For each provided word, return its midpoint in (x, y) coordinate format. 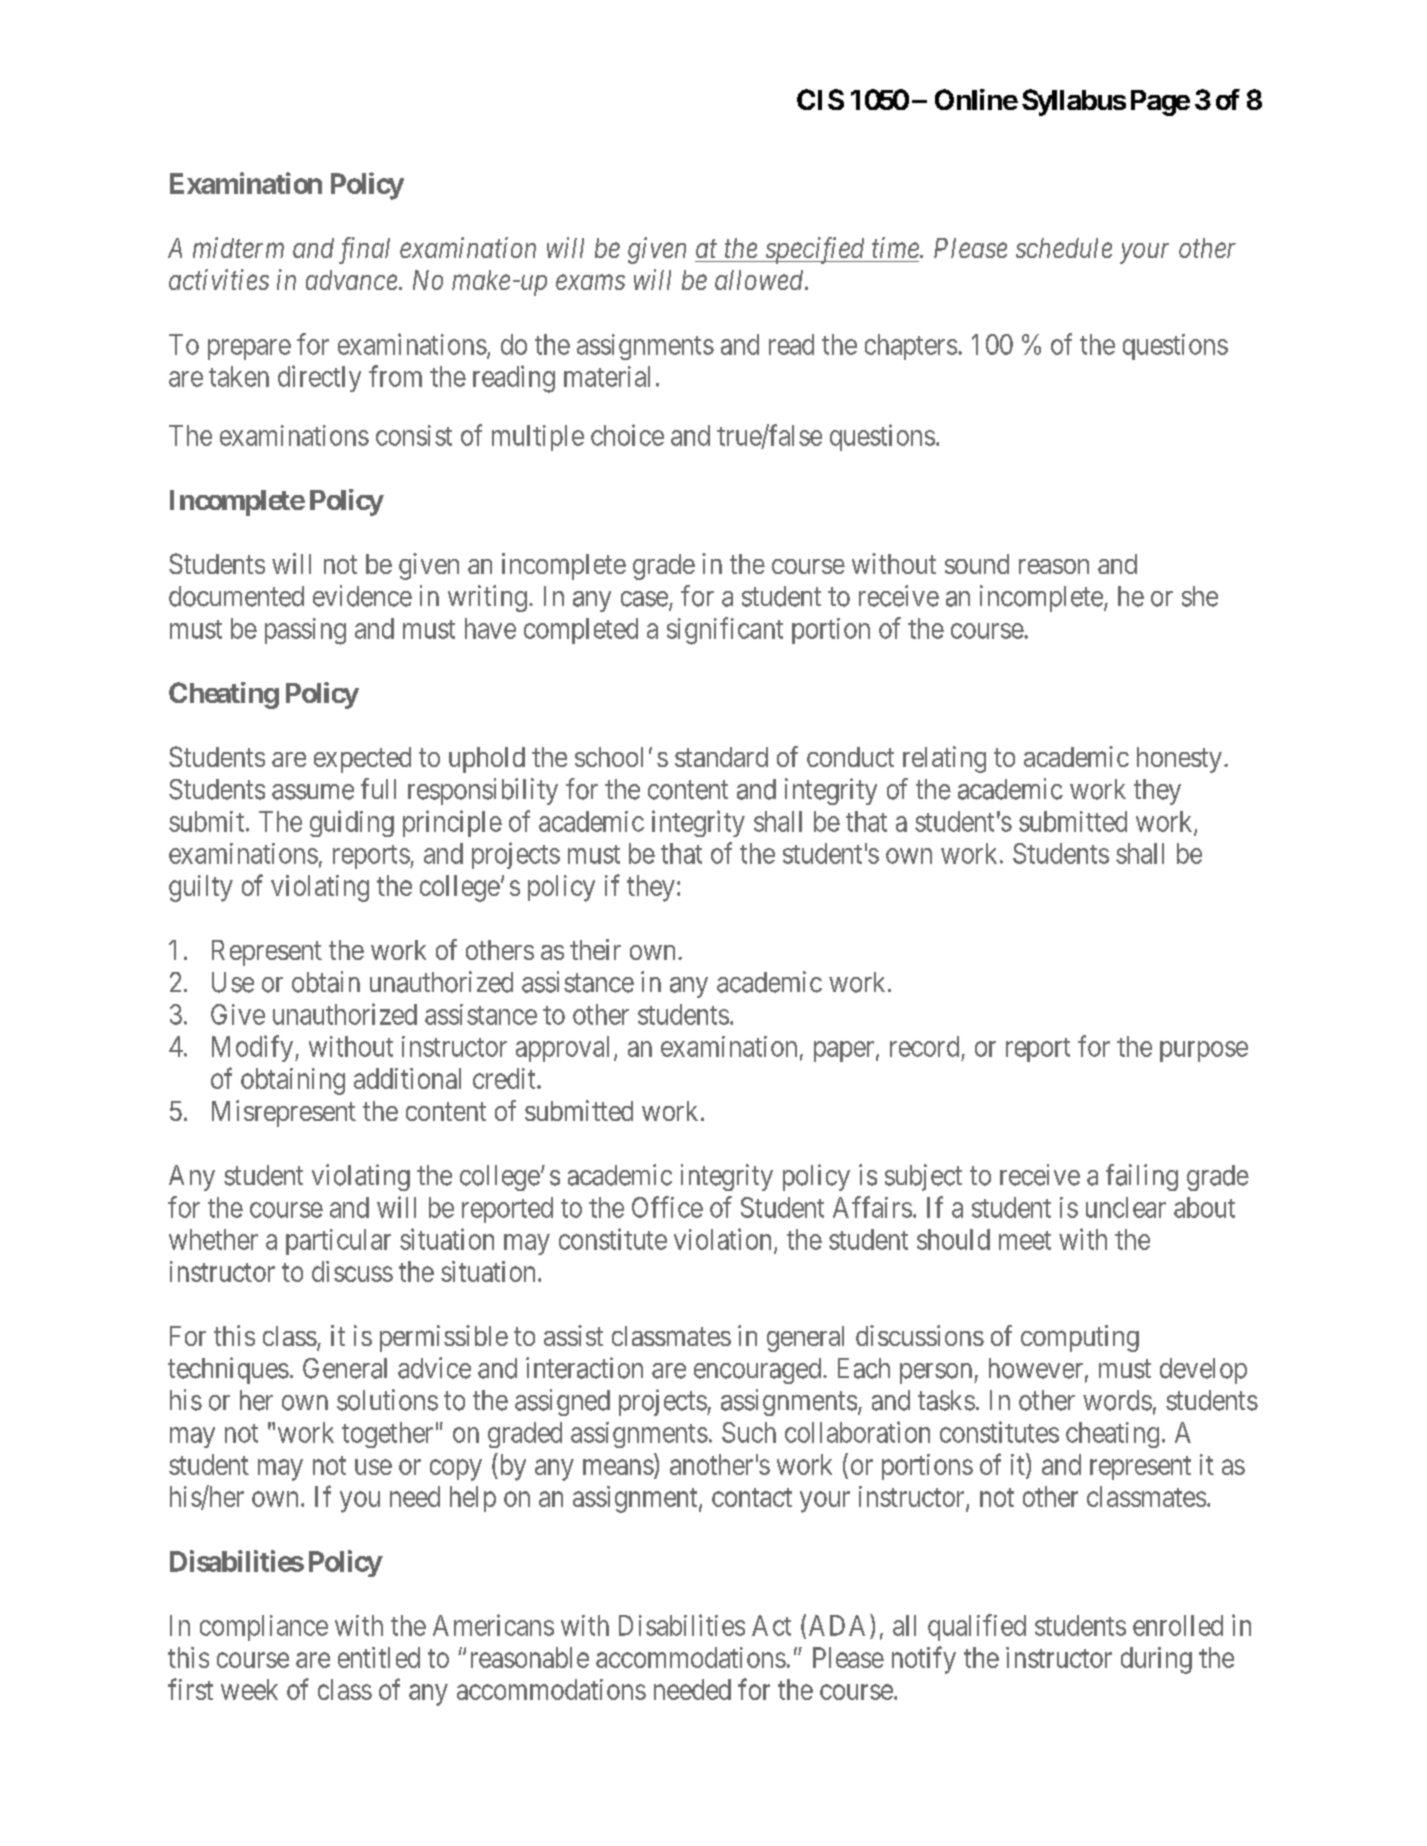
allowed (760, 280)
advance (351, 280)
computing (1080, 1338)
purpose (1204, 1051)
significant (725, 631)
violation (724, 1240)
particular (338, 1242)
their (595, 949)
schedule (1064, 248)
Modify (254, 1048)
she (1200, 596)
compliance (264, 1628)
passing (305, 631)
